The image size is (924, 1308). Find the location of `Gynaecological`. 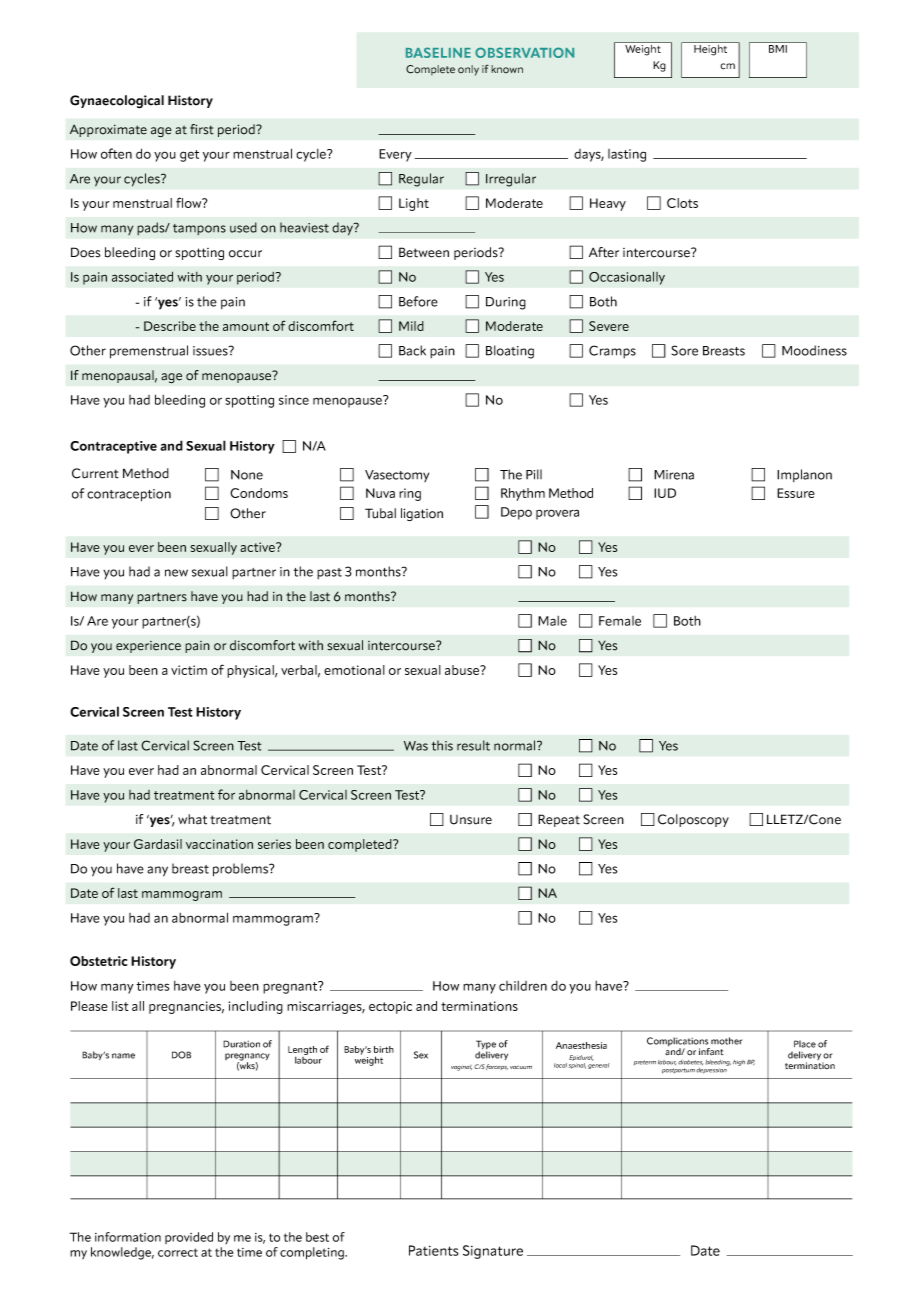

Gynaecological is located at coordinates (117, 102).
